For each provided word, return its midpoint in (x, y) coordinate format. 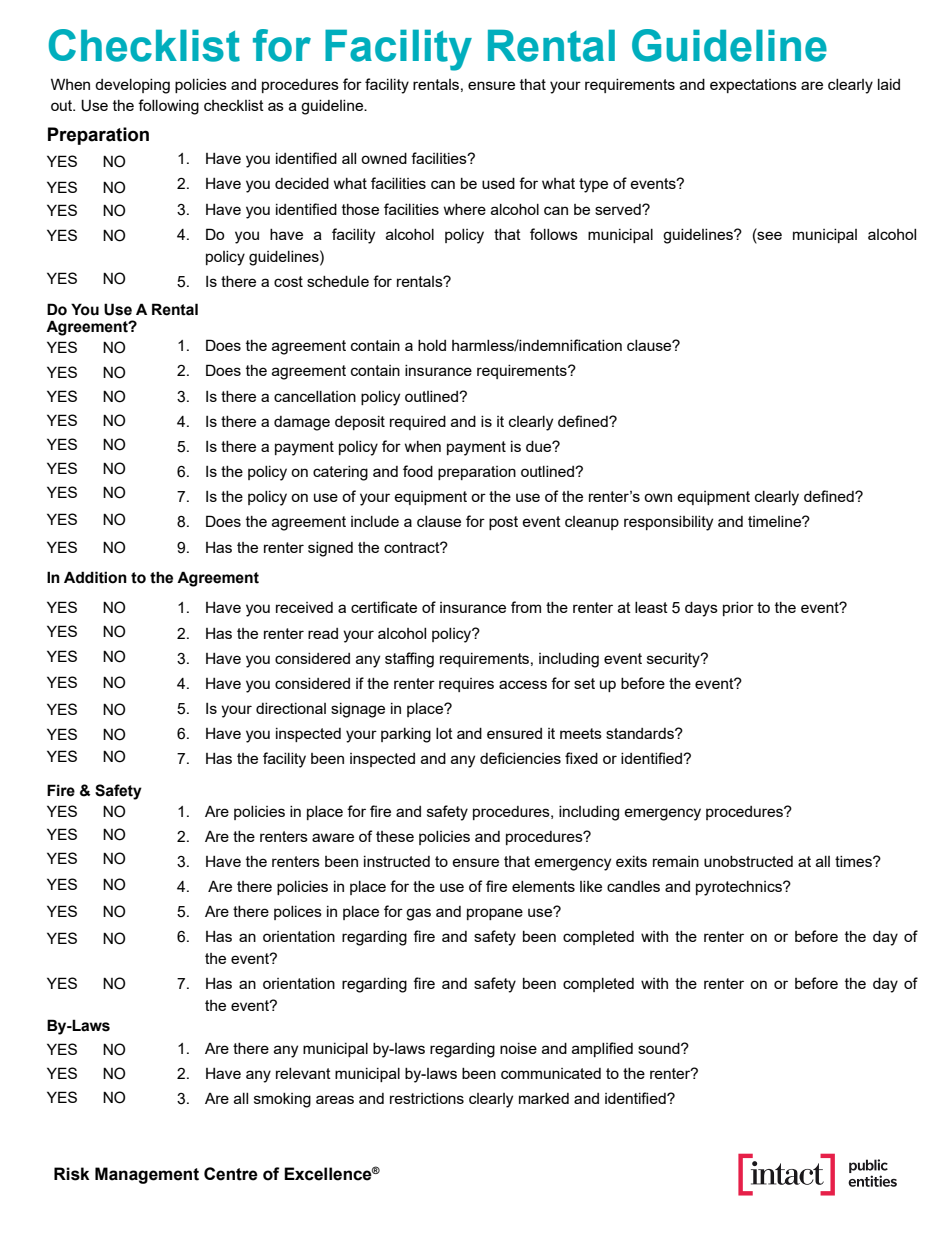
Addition (95, 577)
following (168, 107)
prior (738, 609)
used (498, 183)
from (526, 607)
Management (147, 1175)
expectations (753, 86)
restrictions (427, 1098)
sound (660, 1048)
